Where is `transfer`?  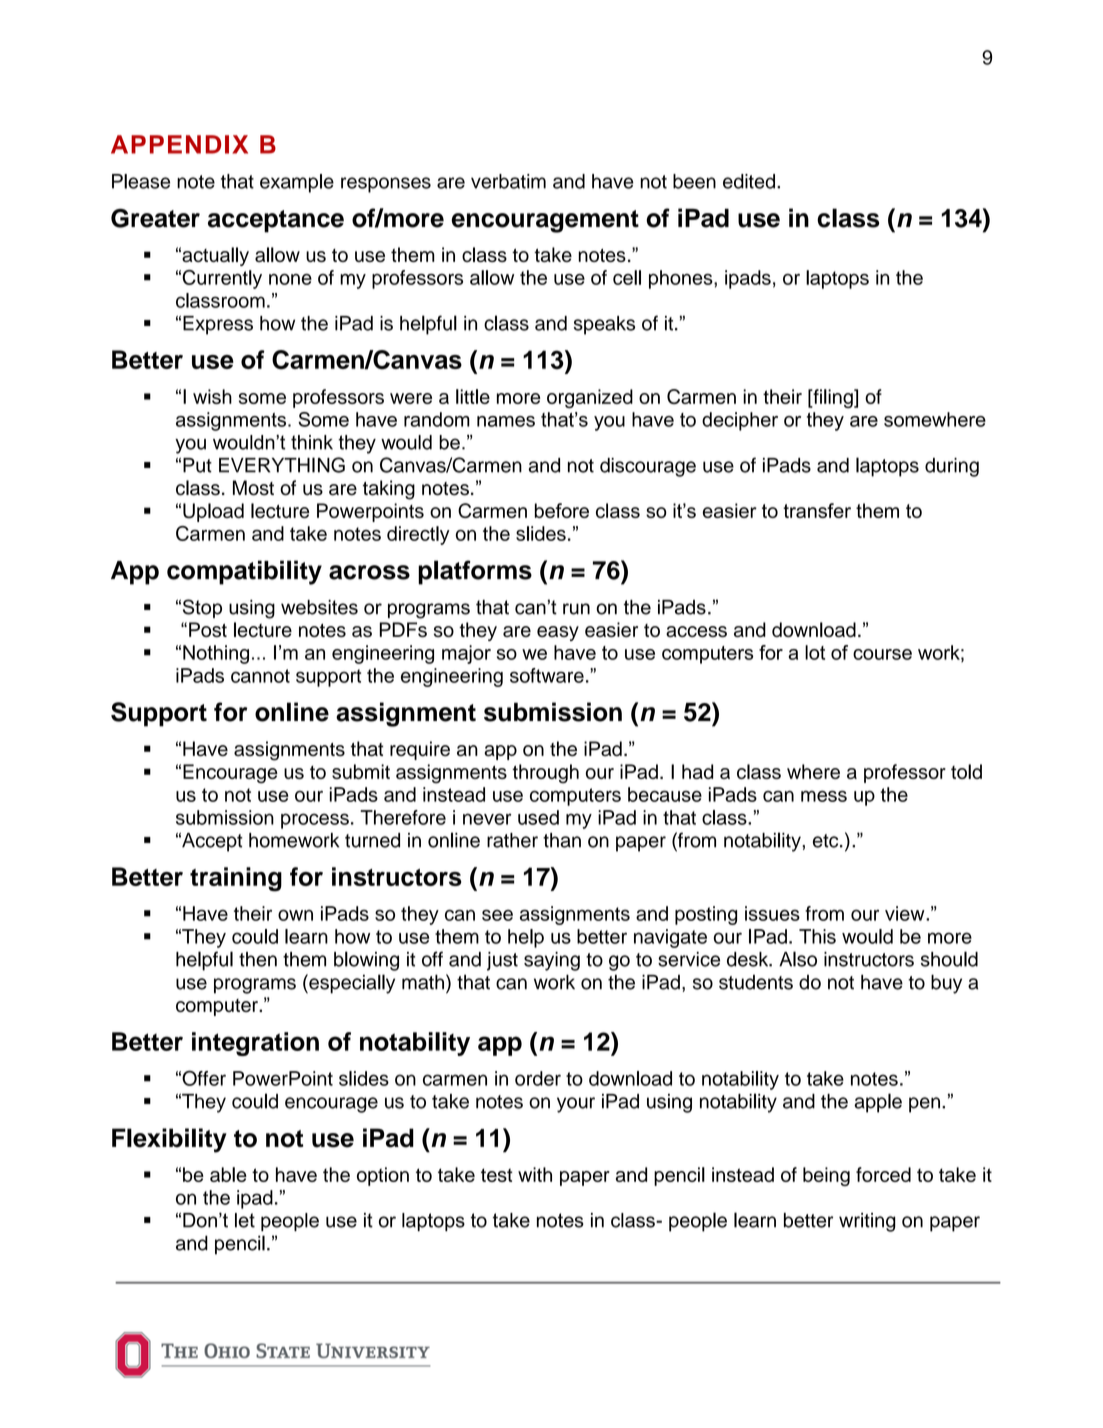
transfer is located at coordinates (817, 510).
